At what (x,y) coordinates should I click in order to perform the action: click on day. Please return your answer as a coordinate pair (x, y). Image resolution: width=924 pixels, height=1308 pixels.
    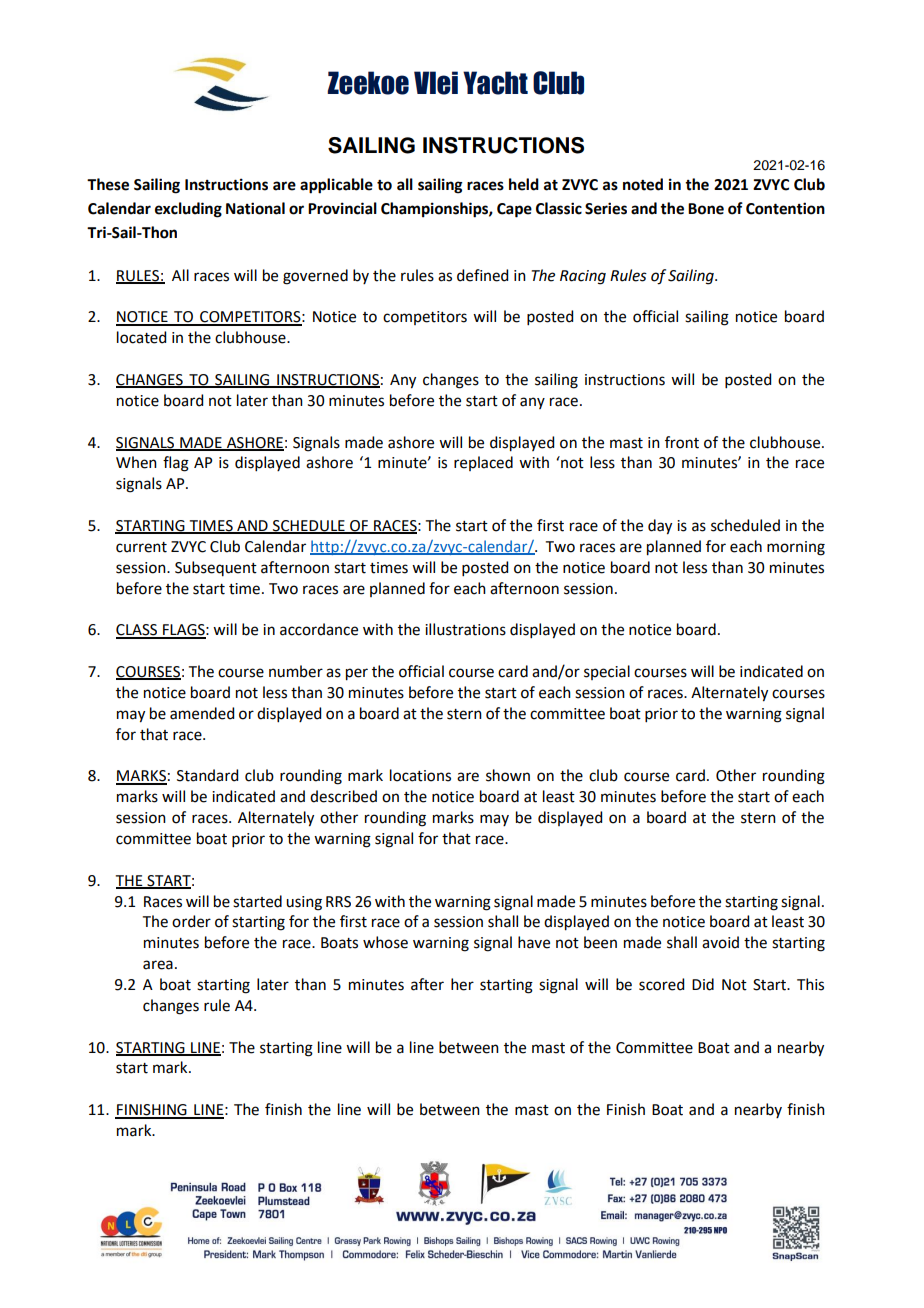
    Looking at the image, I should click on (660, 527).
